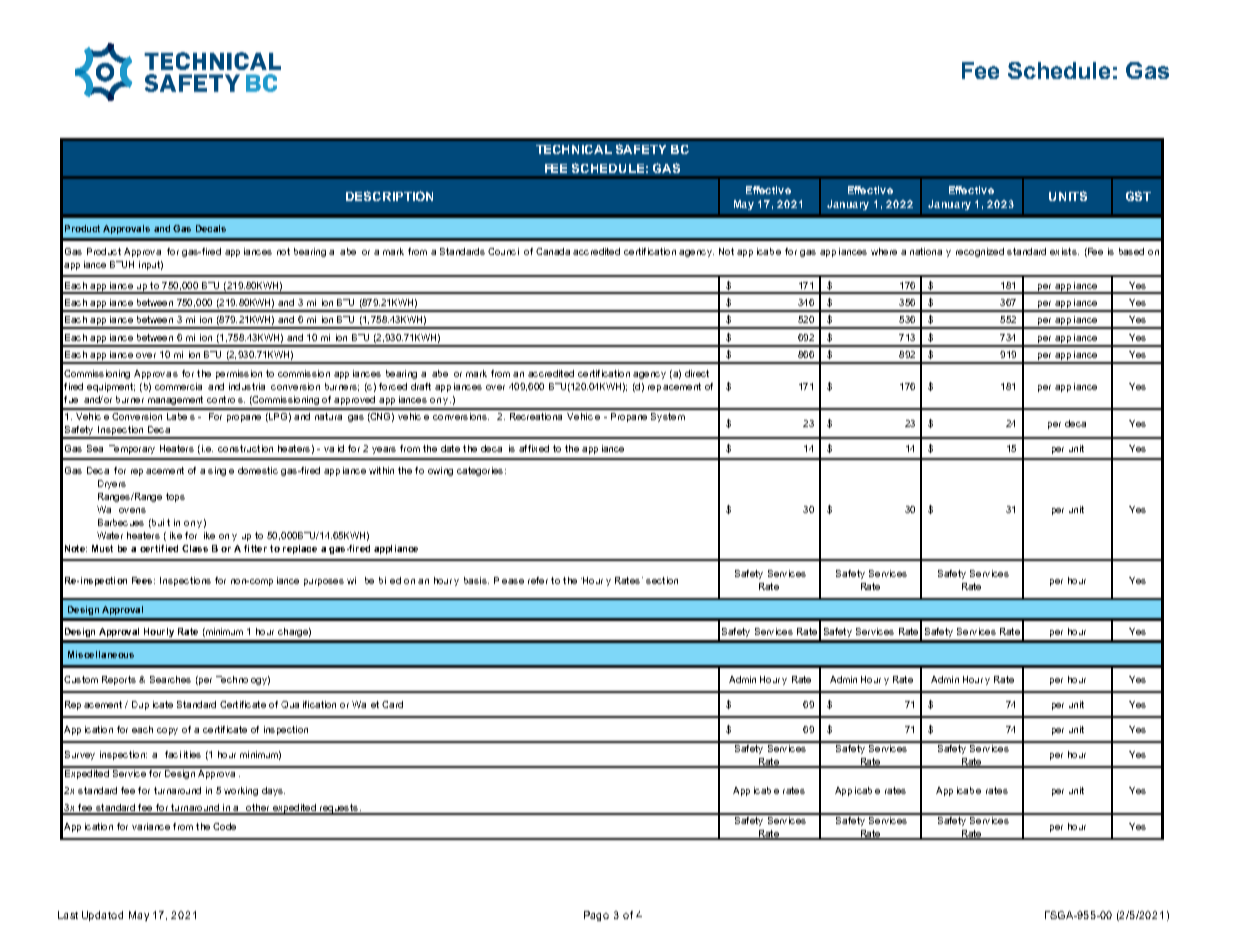  What do you see at coordinates (697, 373) in the screenshot?
I see `direct` at bounding box center [697, 373].
